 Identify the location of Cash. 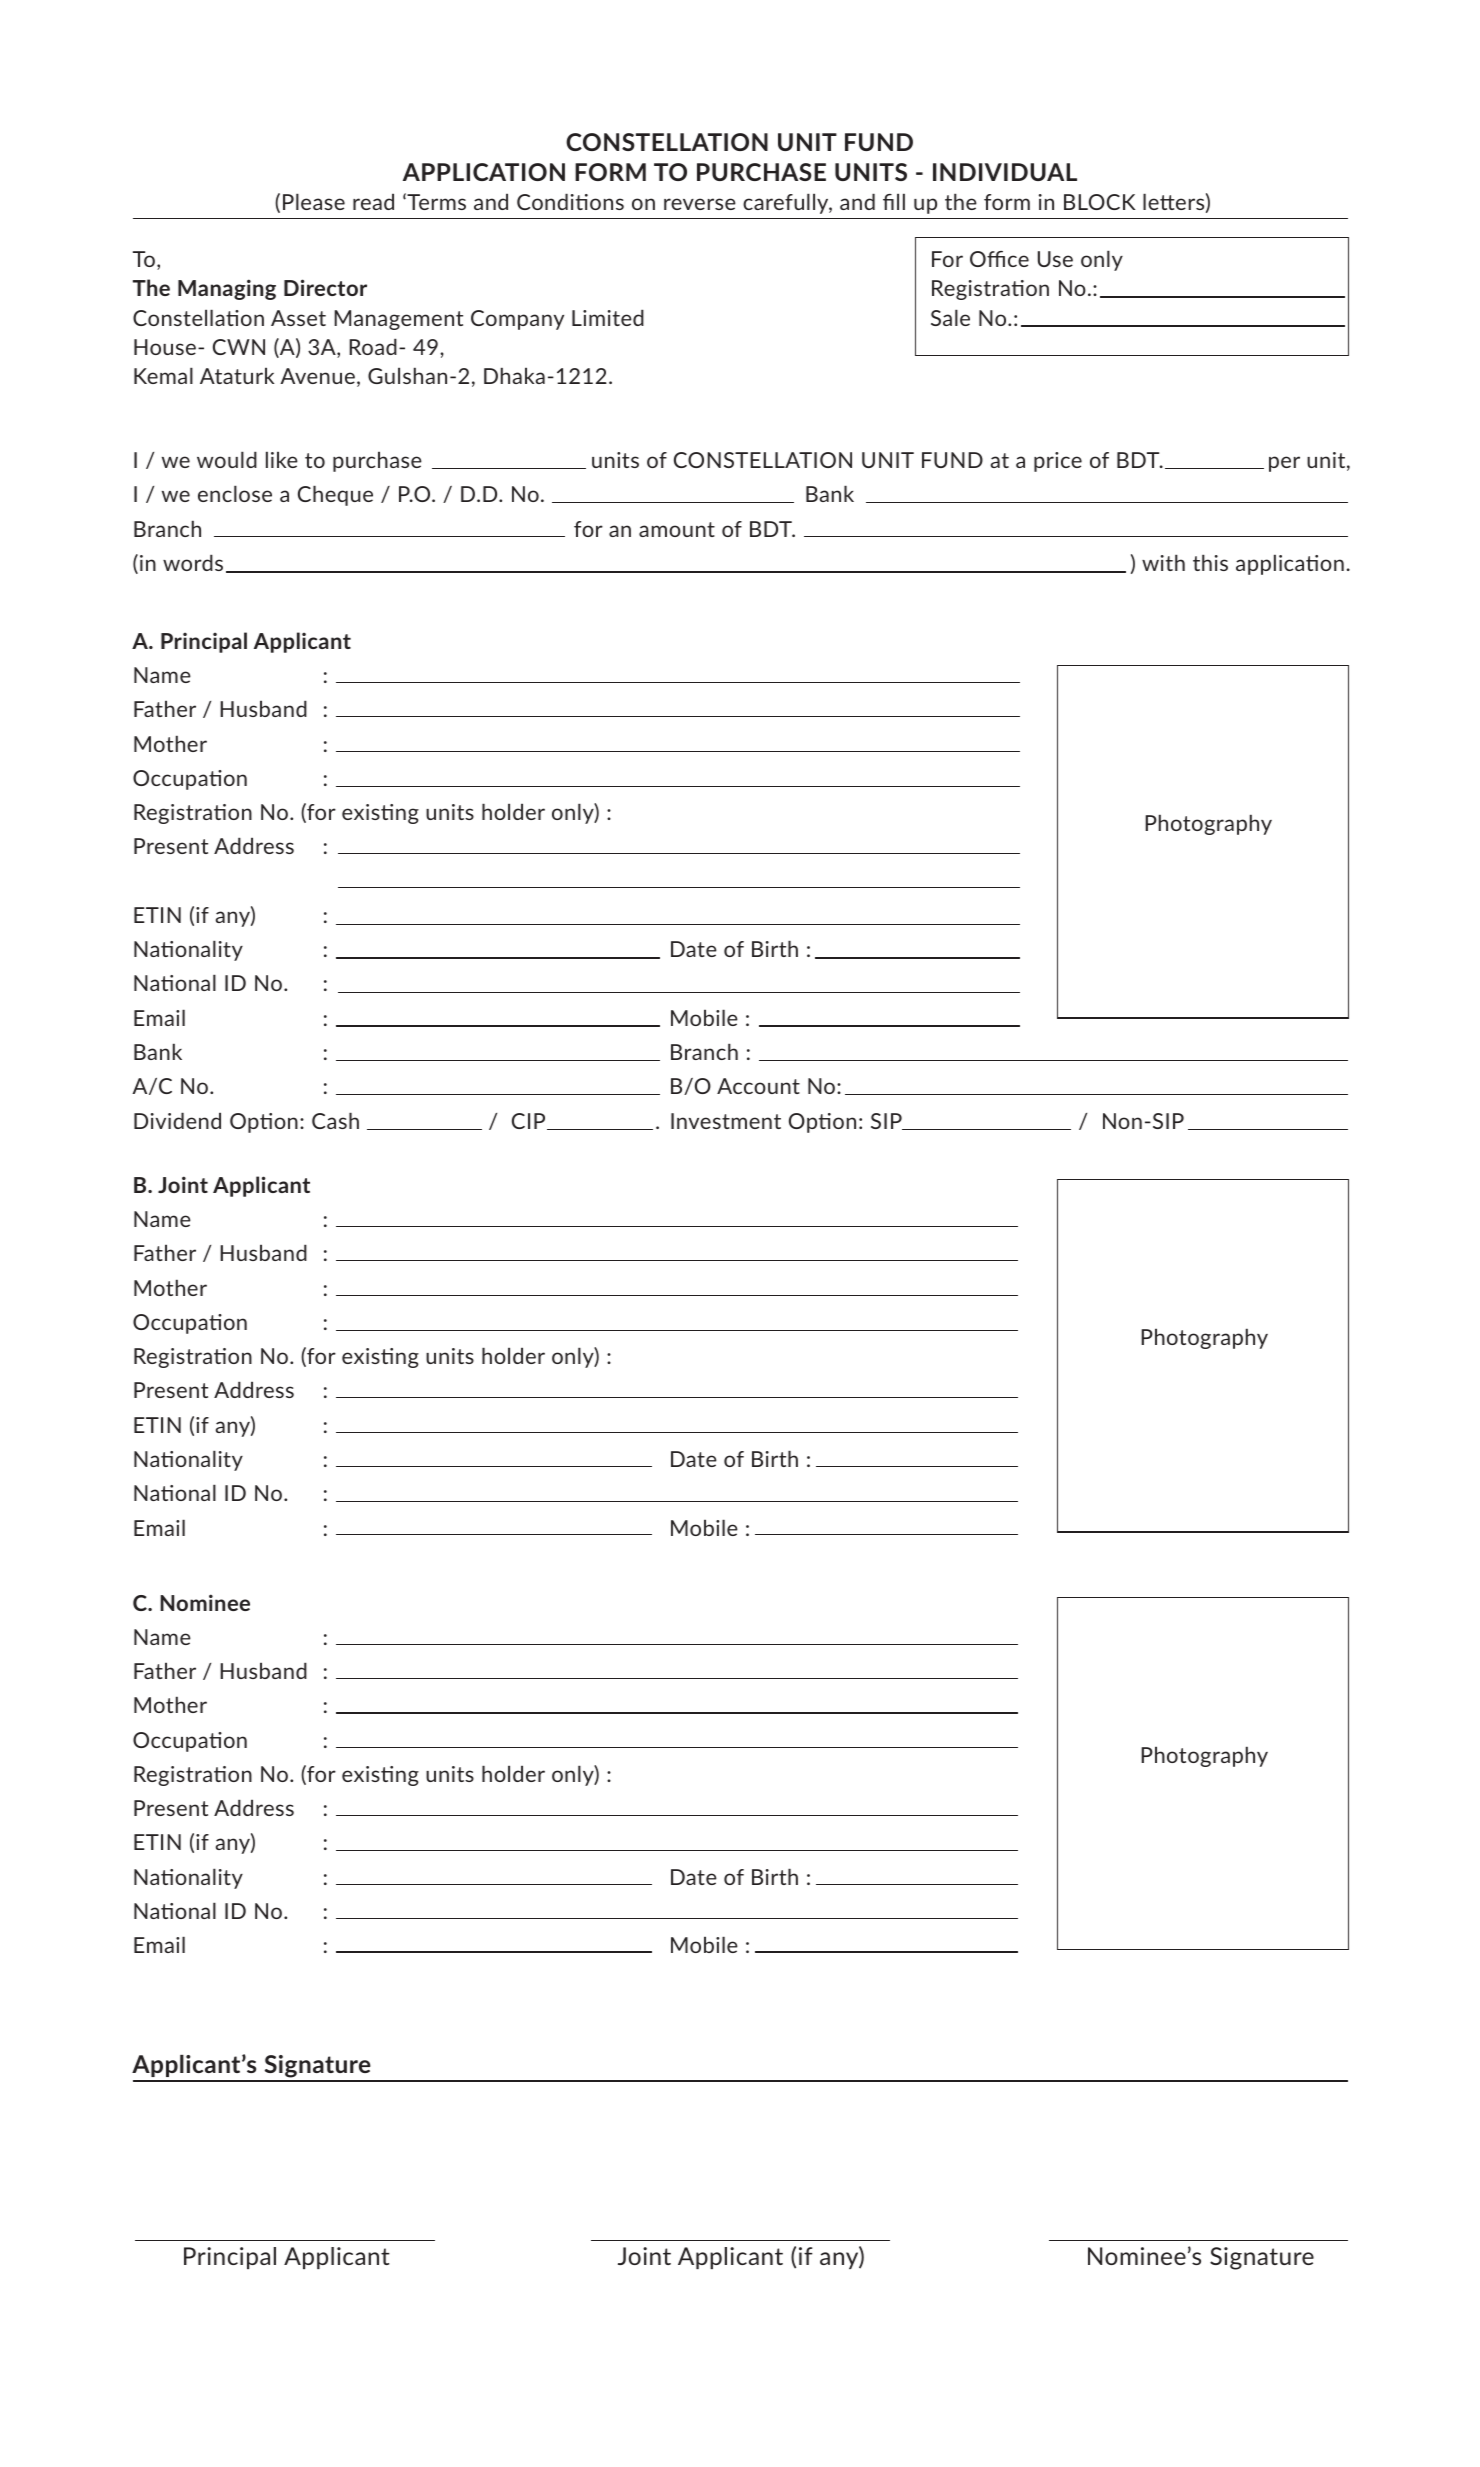
(335, 1120).
